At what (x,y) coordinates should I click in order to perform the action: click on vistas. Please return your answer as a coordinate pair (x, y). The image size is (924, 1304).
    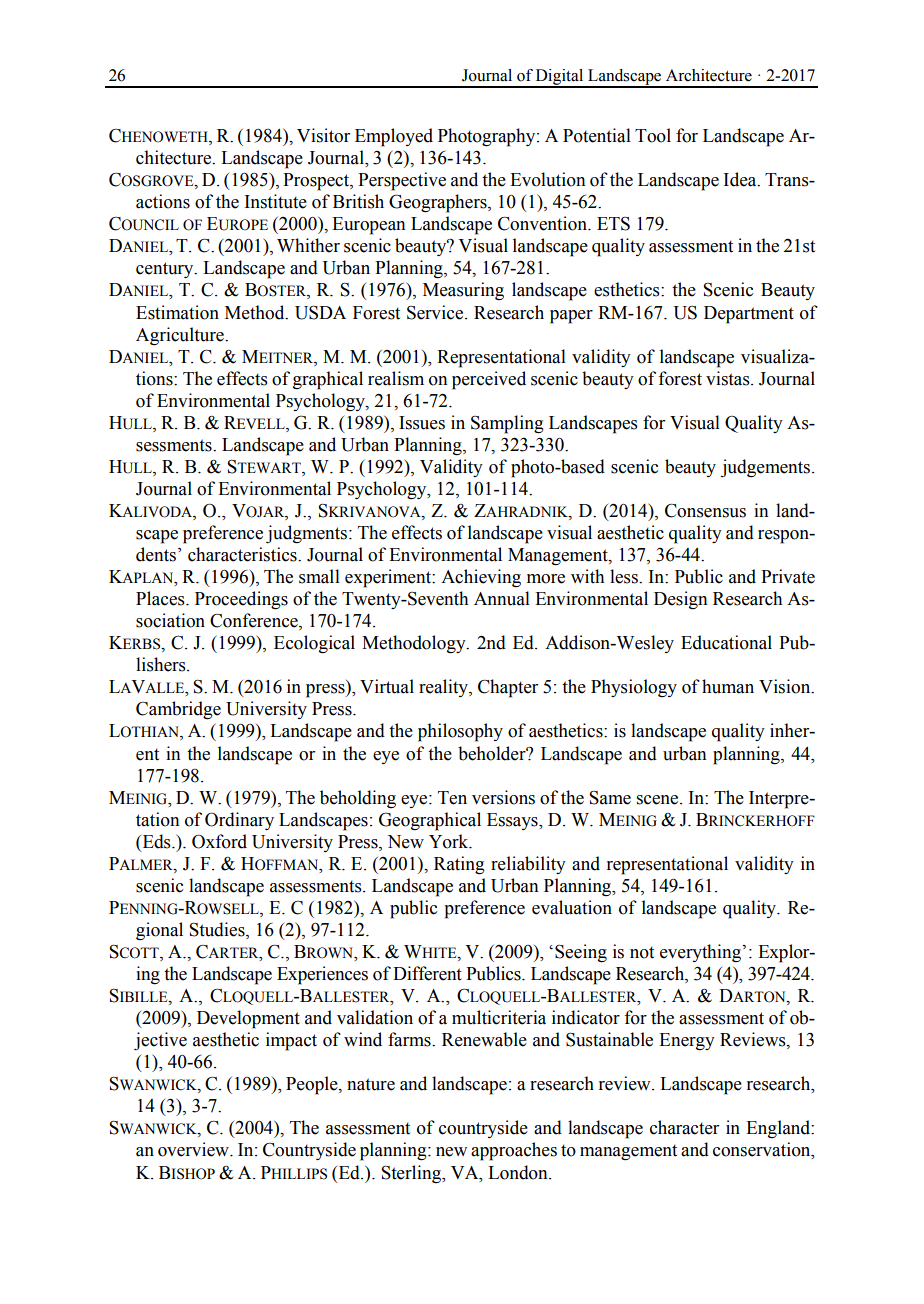
    Looking at the image, I should click on (729, 378).
